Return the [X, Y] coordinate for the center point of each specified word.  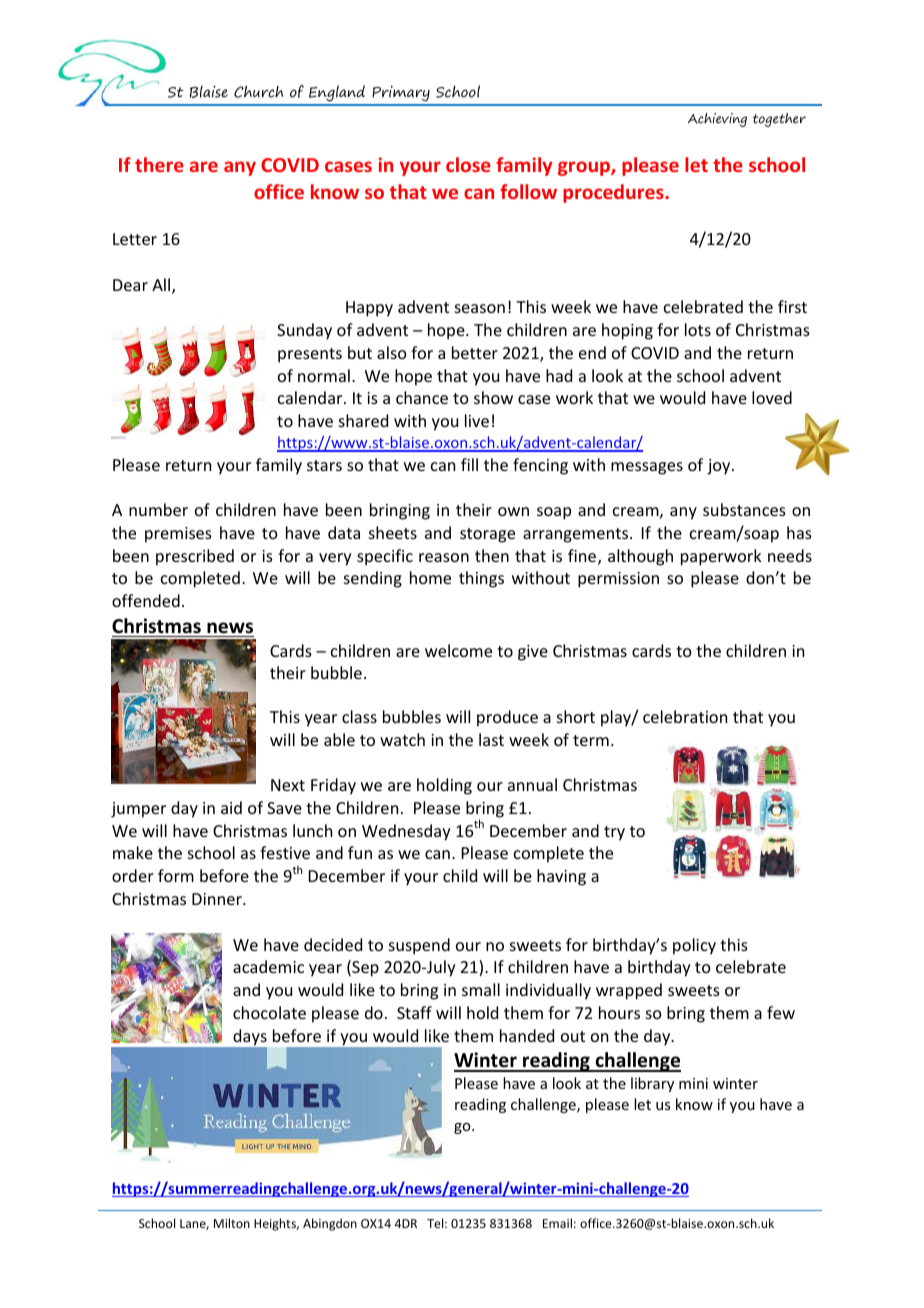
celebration [685, 716]
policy [694, 946]
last [491, 739]
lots [698, 329]
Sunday [304, 331]
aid [231, 807]
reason [444, 557]
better [475, 352]
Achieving [717, 120]
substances [744, 509]
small [481, 989]
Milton [232, 1223]
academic [268, 966]
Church [259, 92]
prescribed [195, 557]
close [468, 164]
